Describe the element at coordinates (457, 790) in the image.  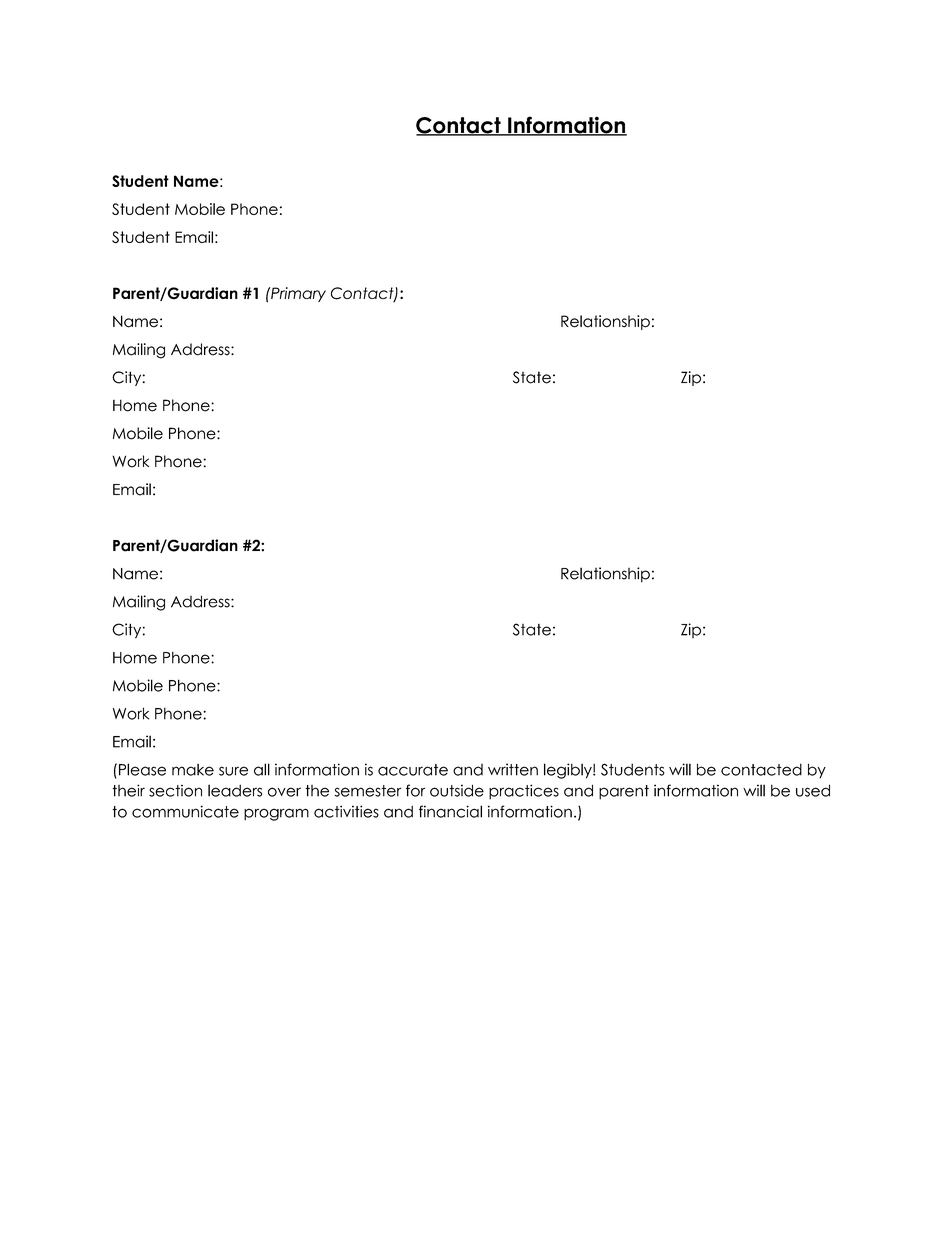
I see `outside` at that location.
